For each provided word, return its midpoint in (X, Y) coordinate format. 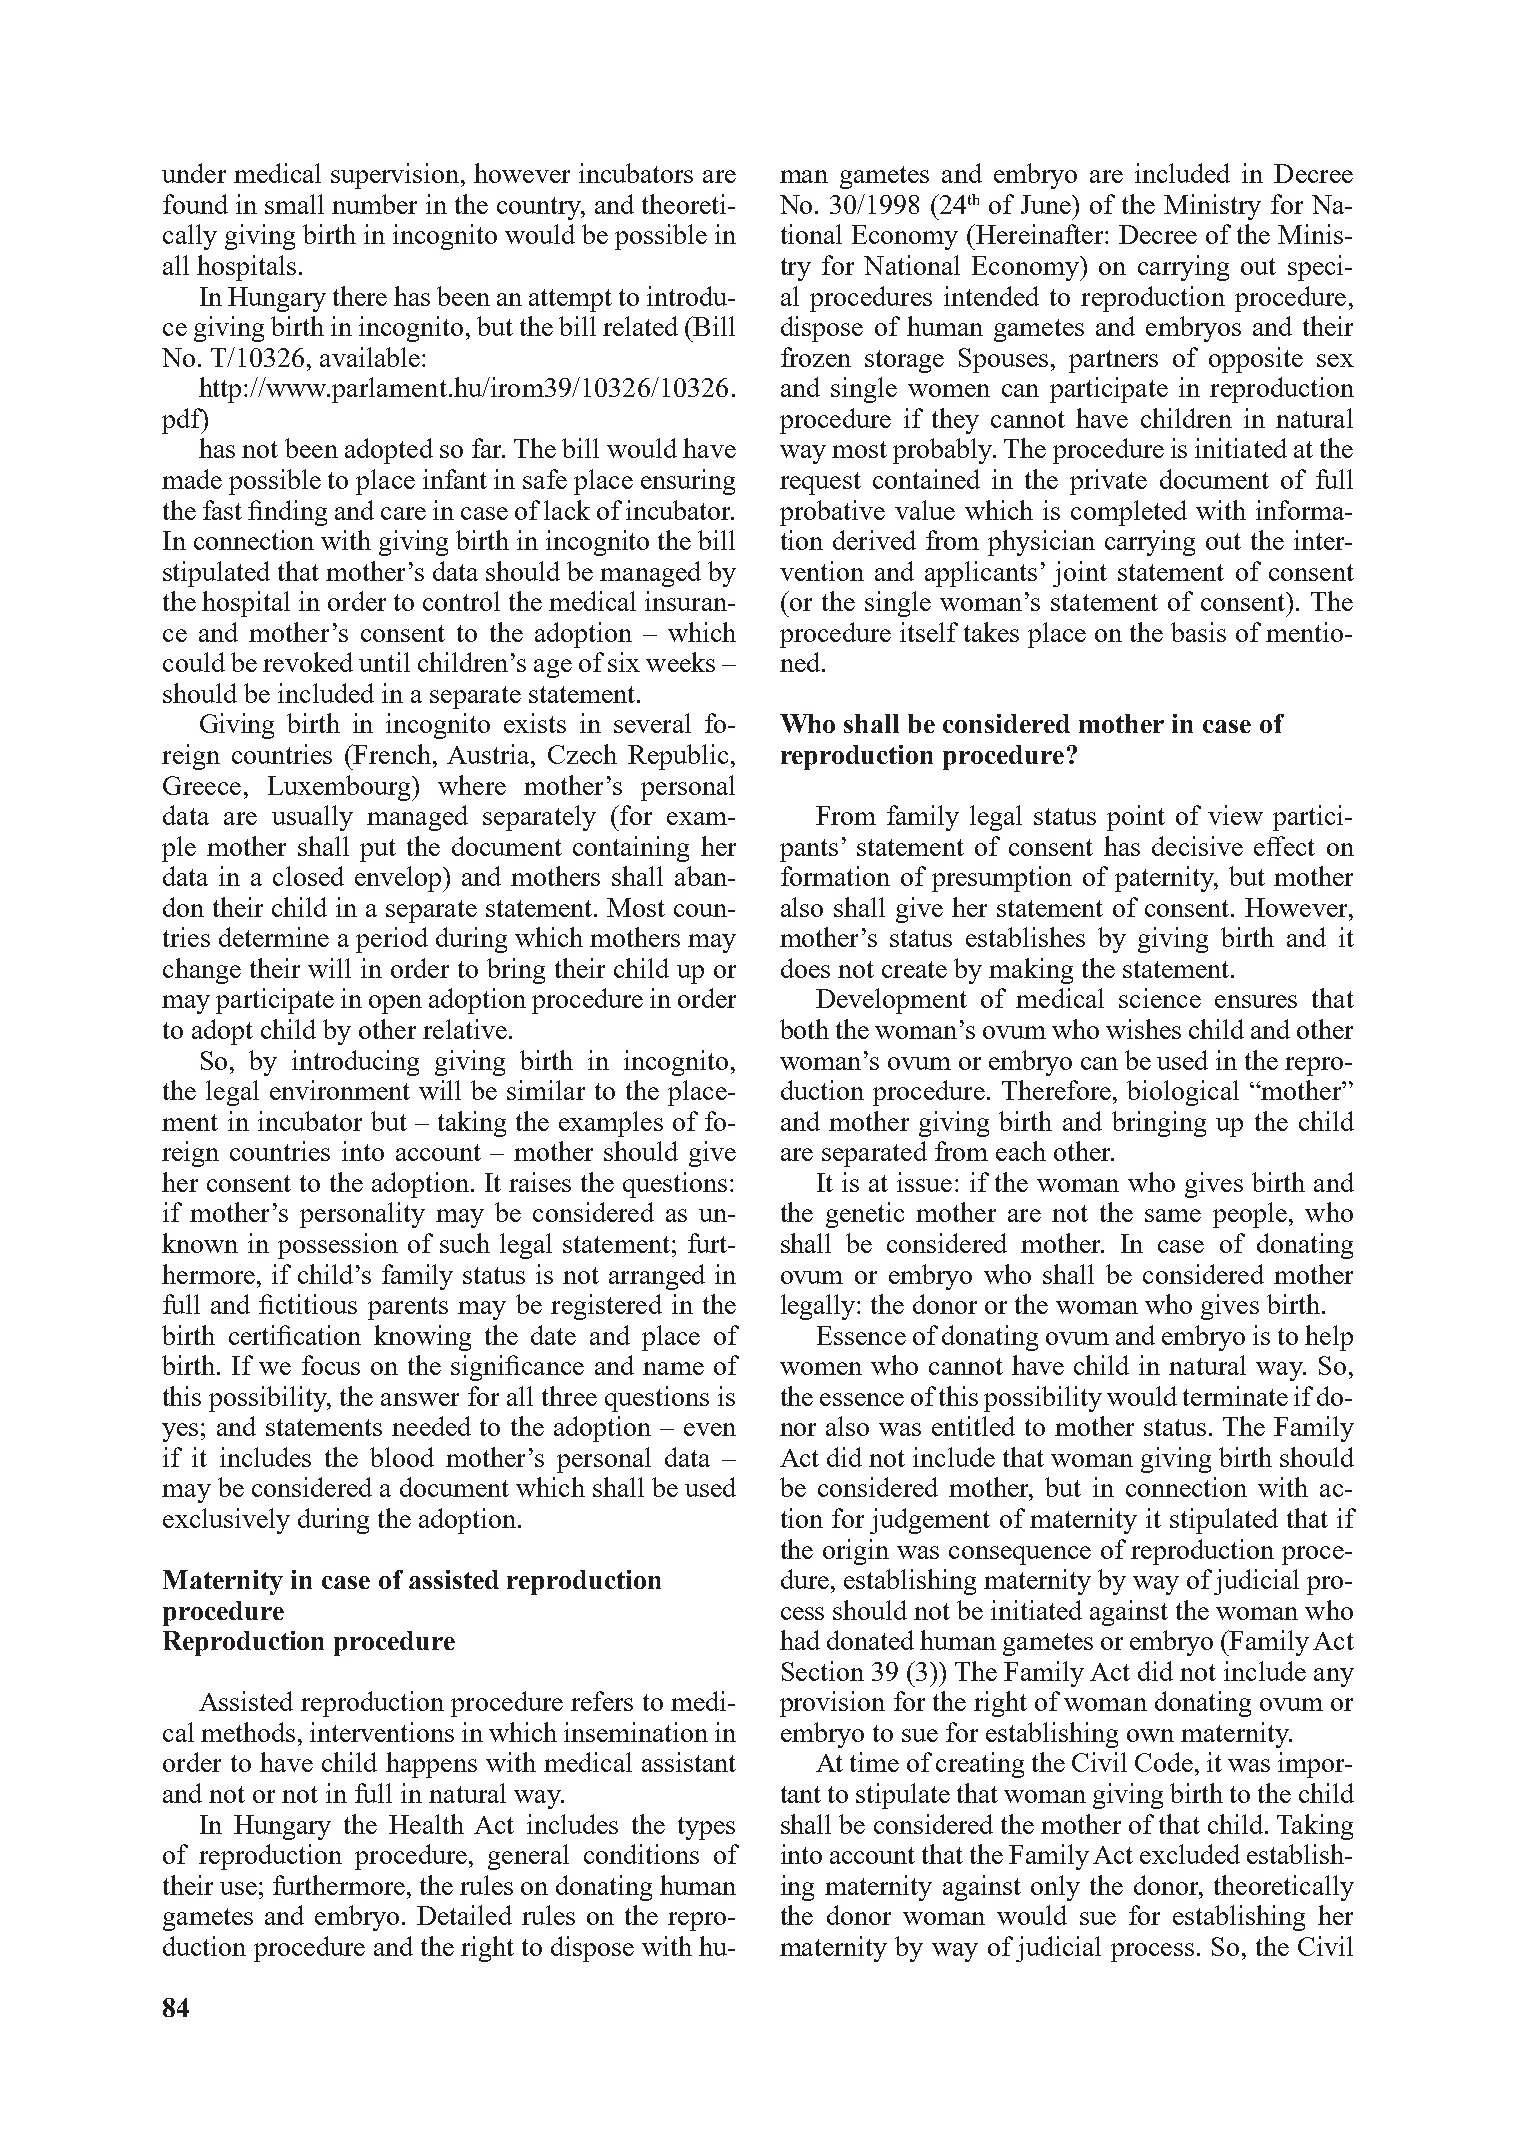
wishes (1143, 1029)
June (1047, 204)
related (640, 326)
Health (426, 1824)
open (395, 1004)
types (706, 1828)
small (294, 204)
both (804, 1029)
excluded (1190, 1854)
